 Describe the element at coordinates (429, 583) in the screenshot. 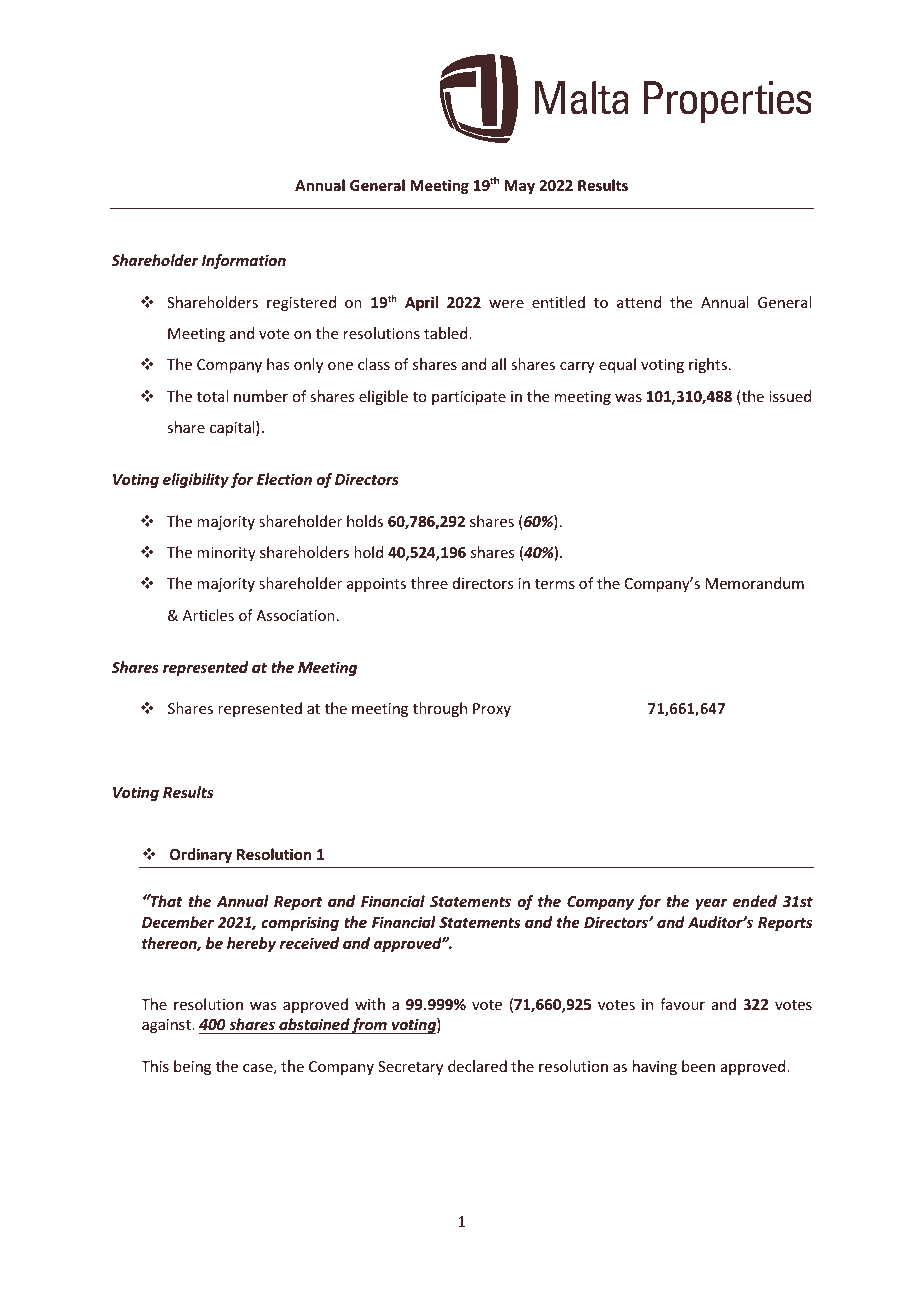

I see `three` at that location.
